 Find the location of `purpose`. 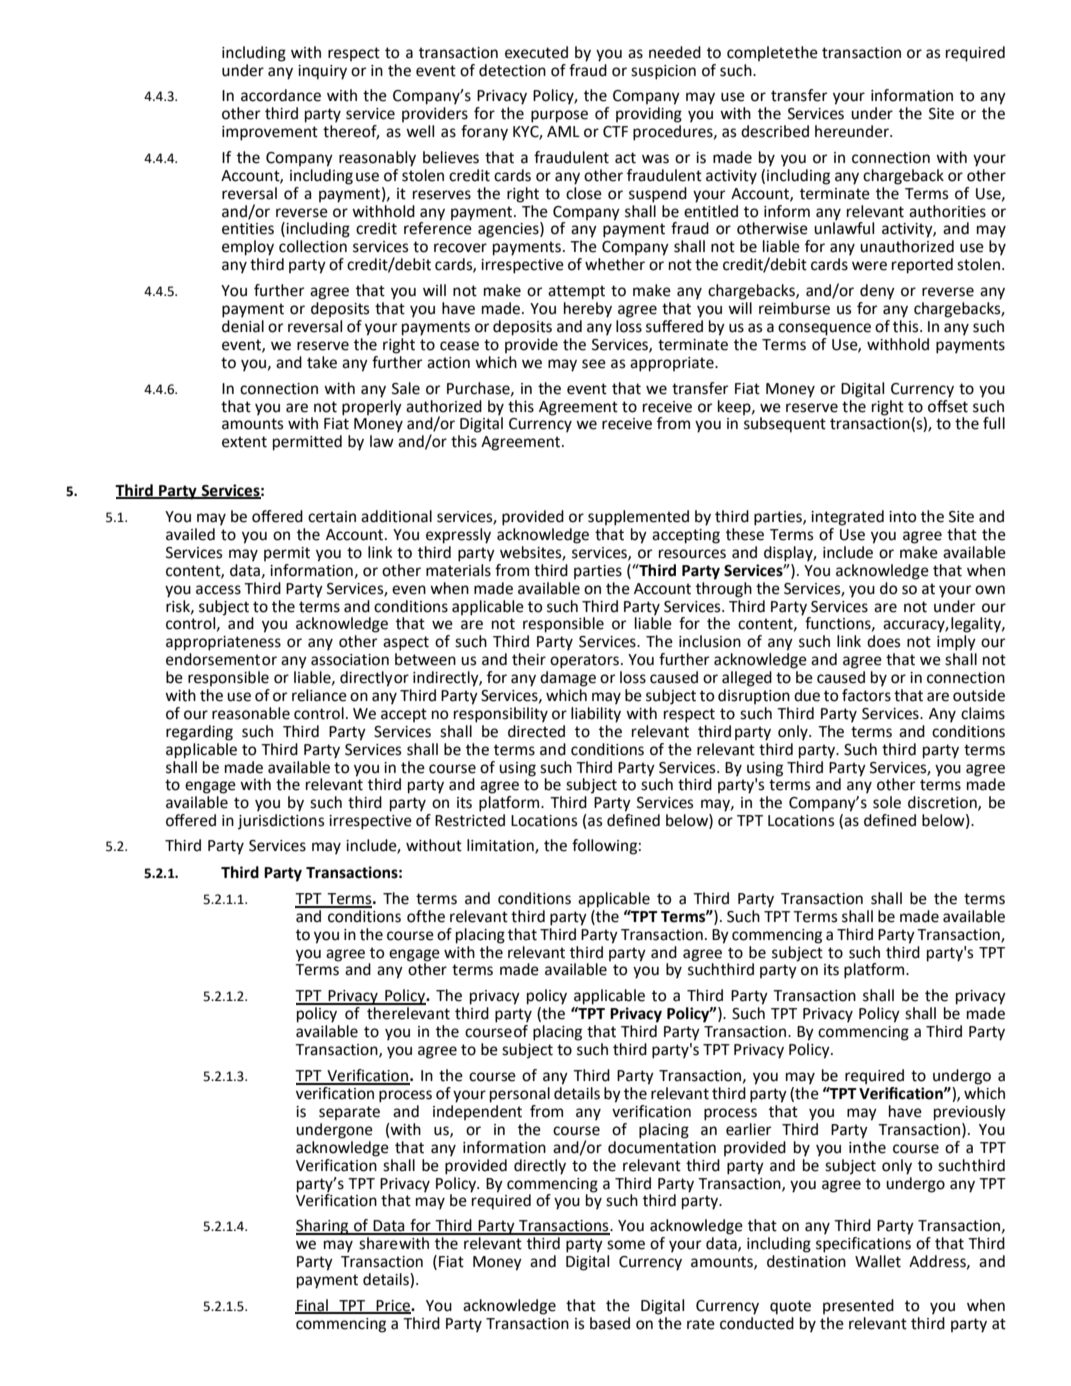

purpose is located at coordinates (559, 116).
